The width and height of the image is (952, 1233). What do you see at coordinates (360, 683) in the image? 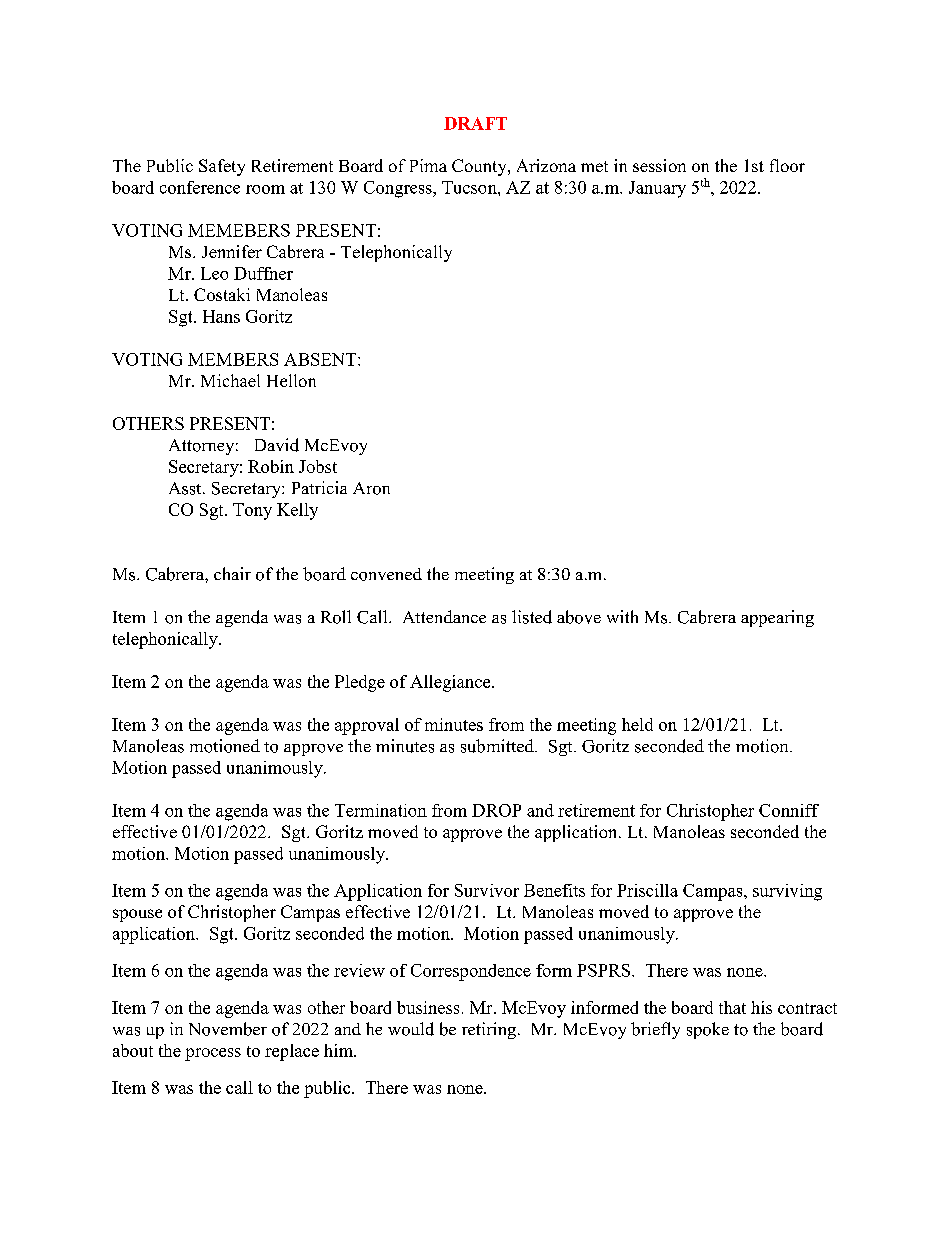
I see `Pledge` at bounding box center [360, 683].
